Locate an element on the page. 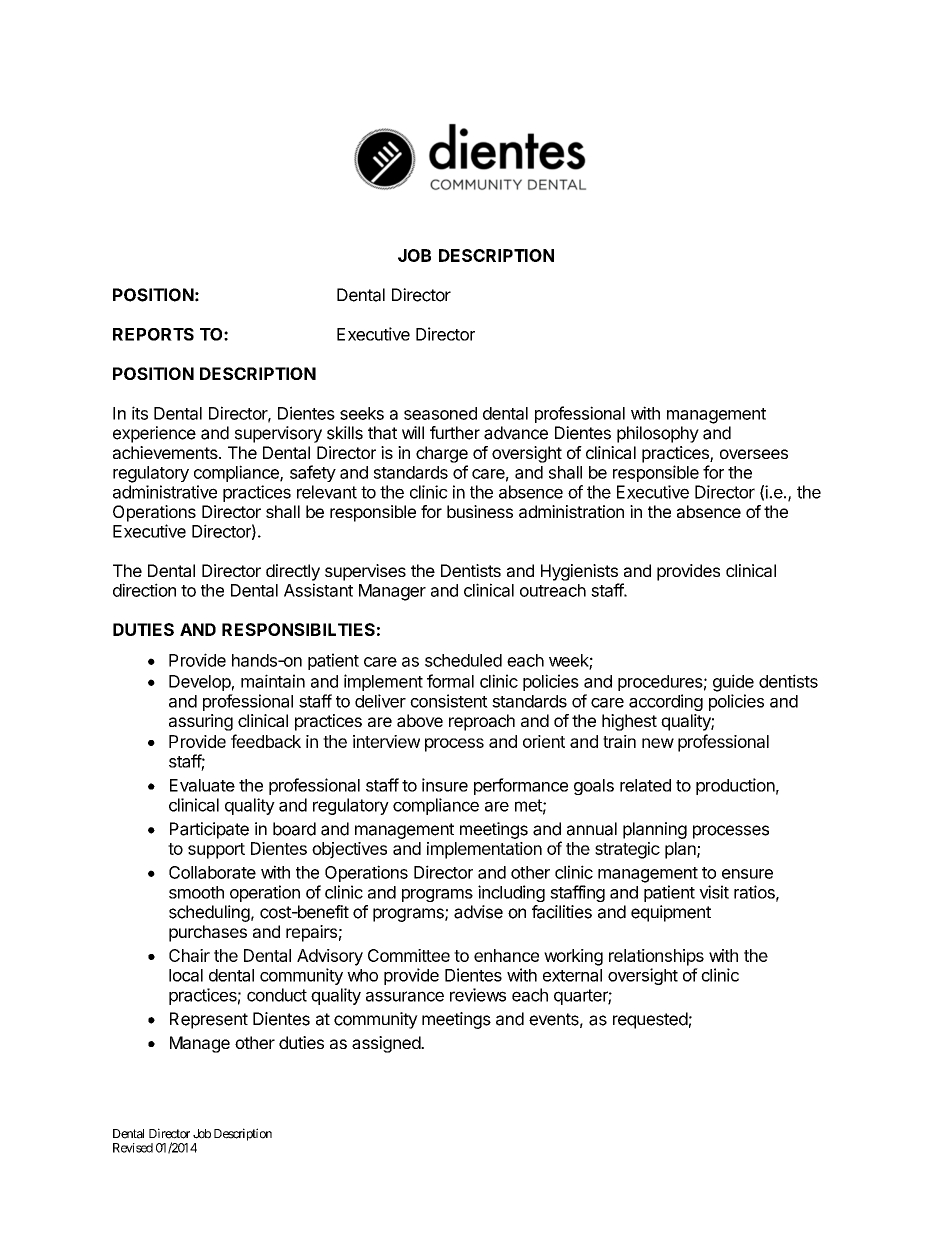 The width and height of the image is (952, 1233). seasoned is located at coordinates (440, 413).
